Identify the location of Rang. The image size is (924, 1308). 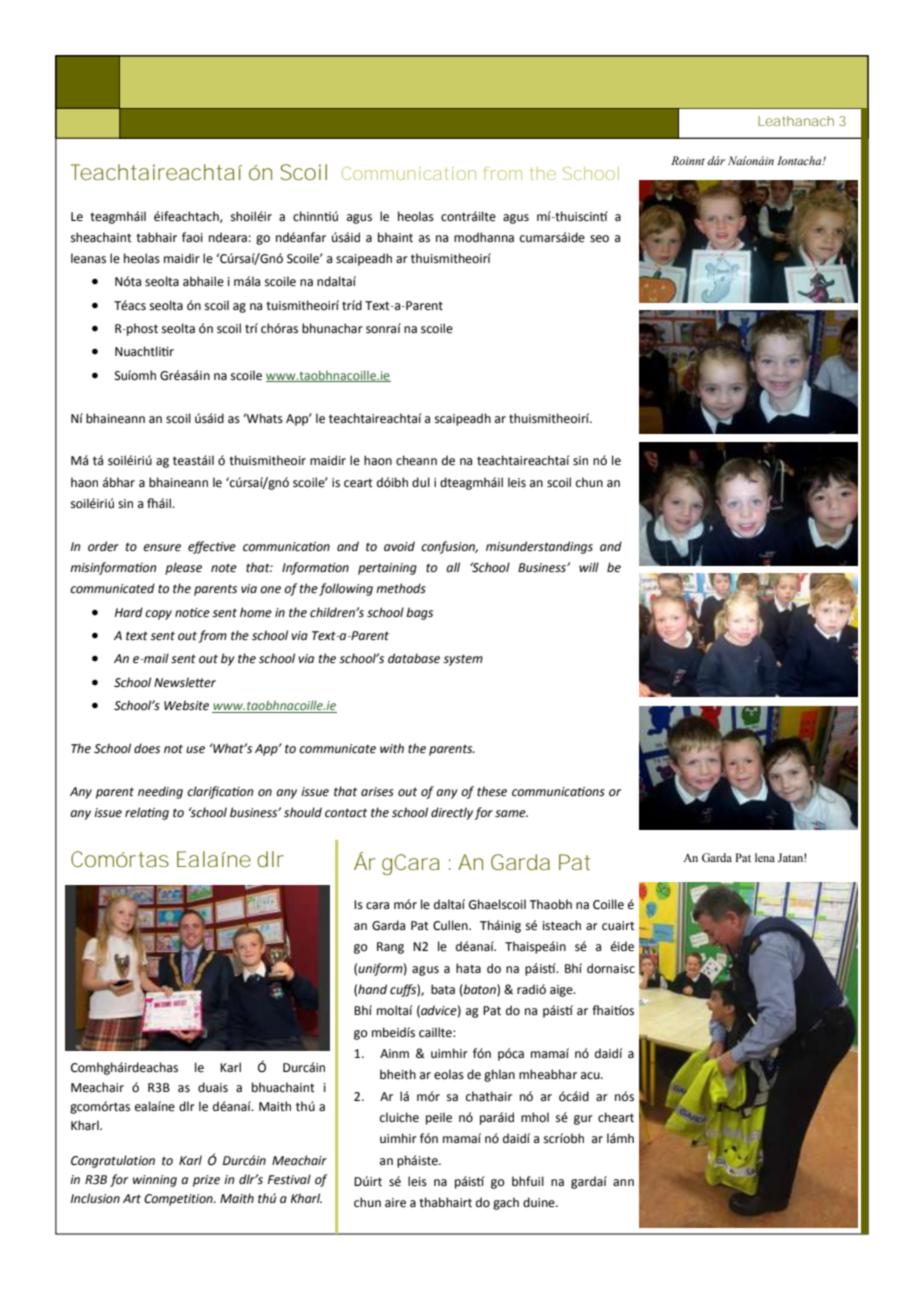
(390, 948).
